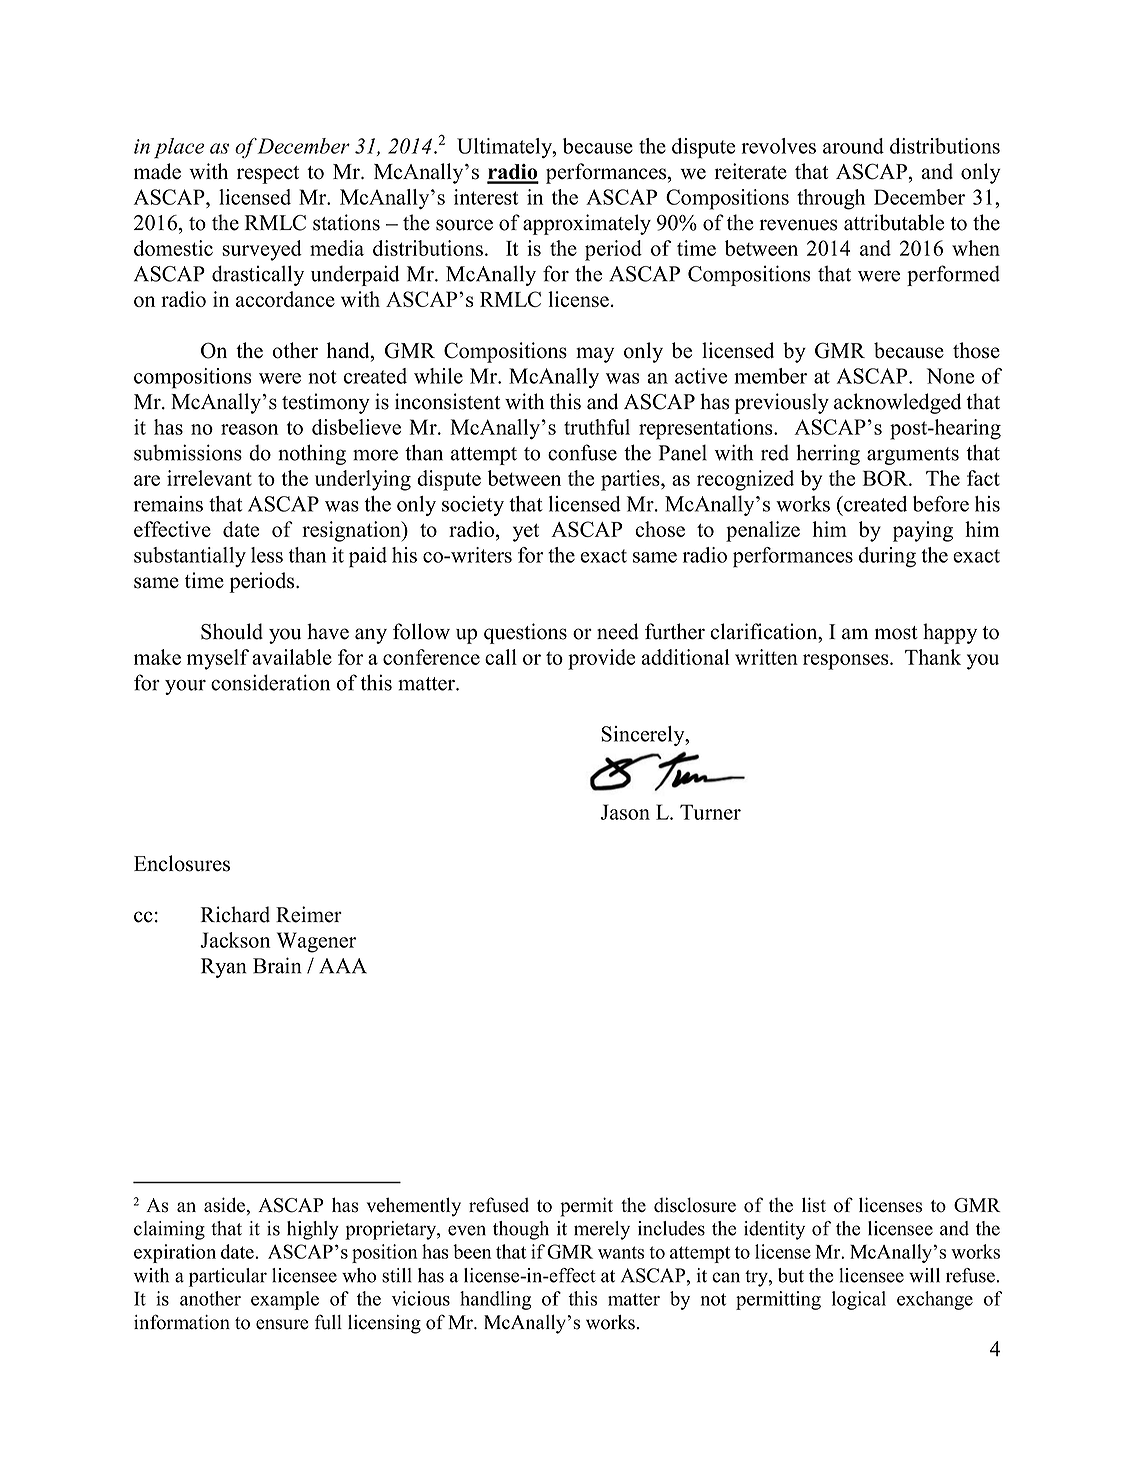 The image size is (1134, 1467). What do you see at coordinates (268, 175) in the screenshot?
I see `respect` at bounding box center [268, 175].
